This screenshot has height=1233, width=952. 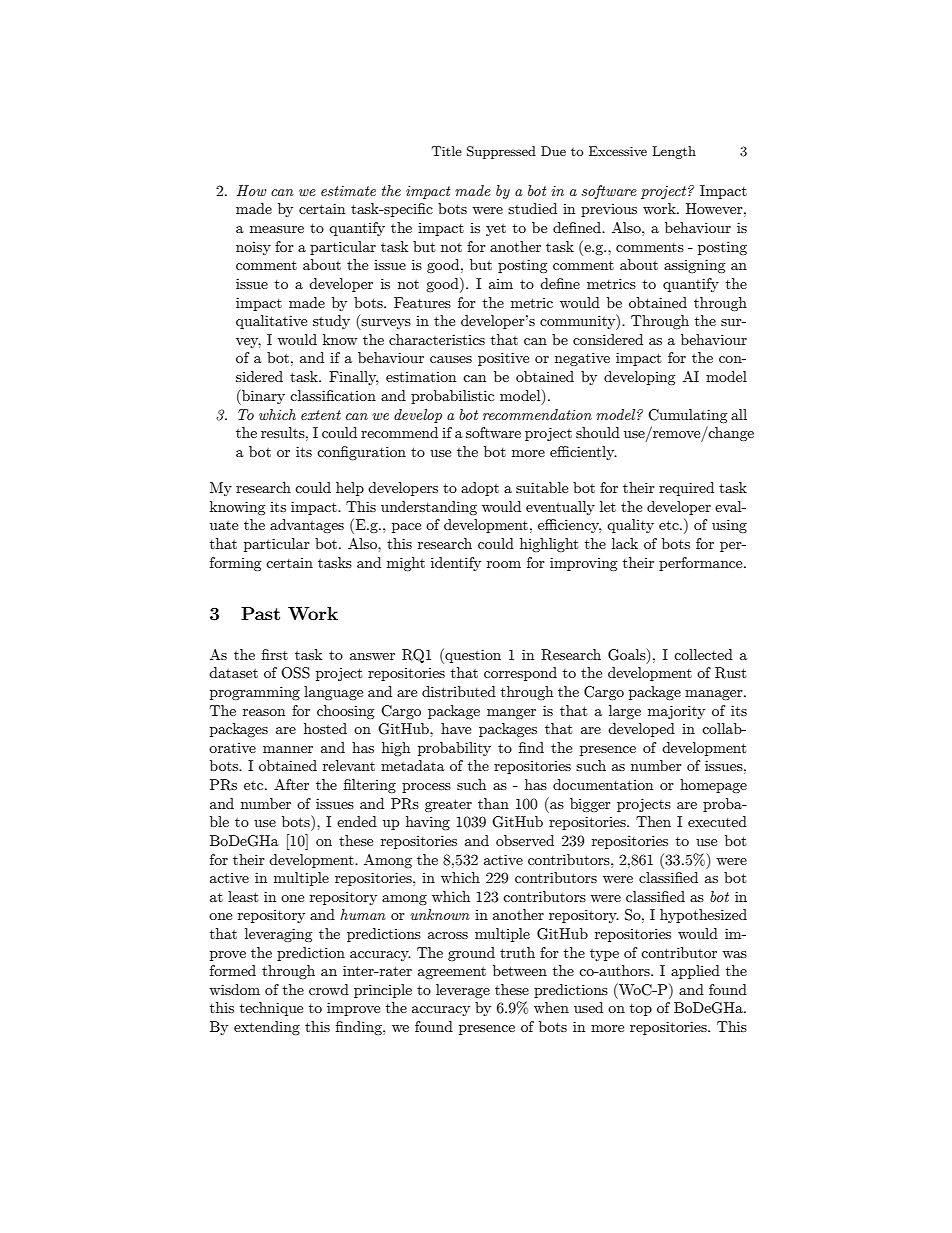 I want to click on Past, so click(x=260, y=613).
